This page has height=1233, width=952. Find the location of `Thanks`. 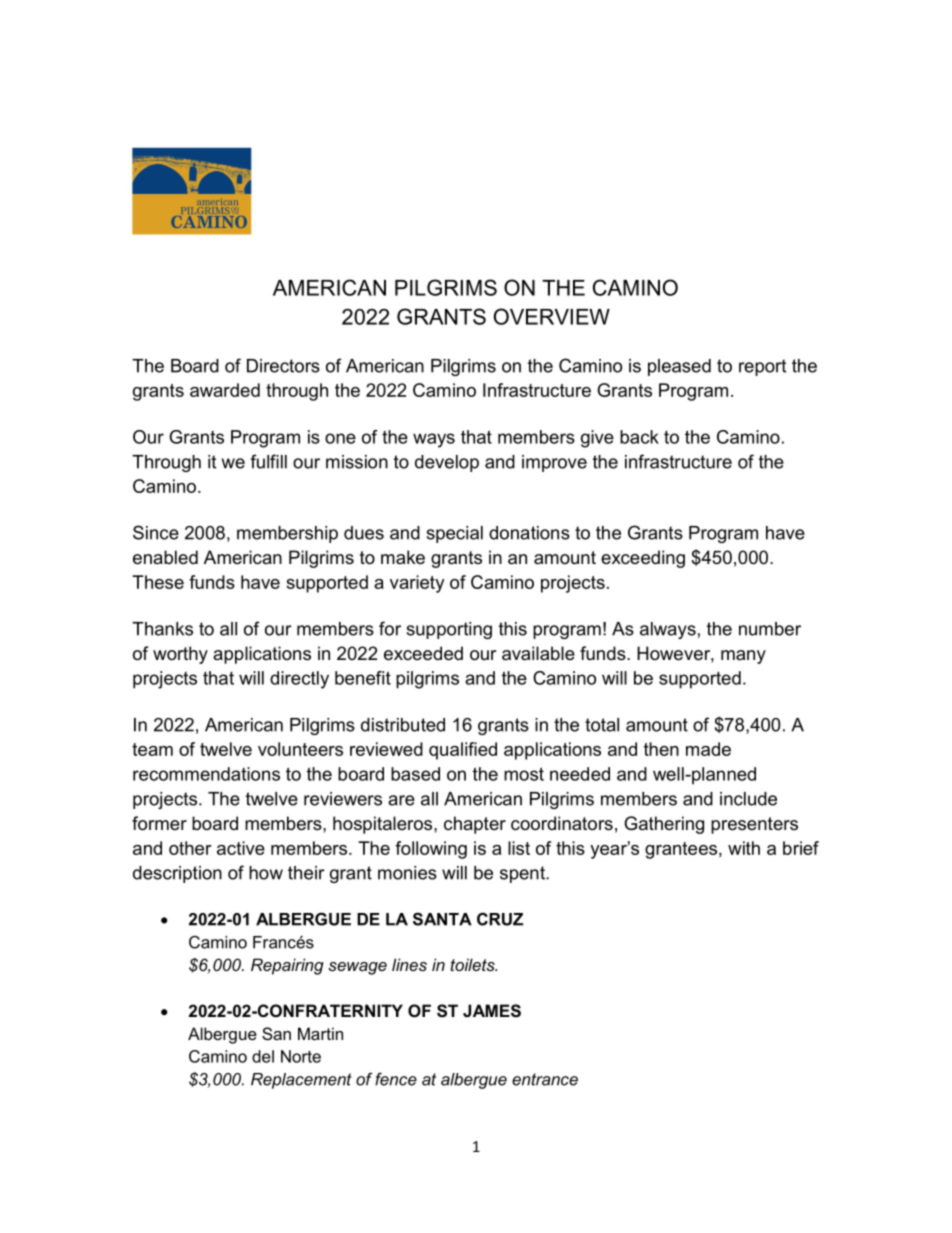

Thanks is located at coordinates (162, 629).
